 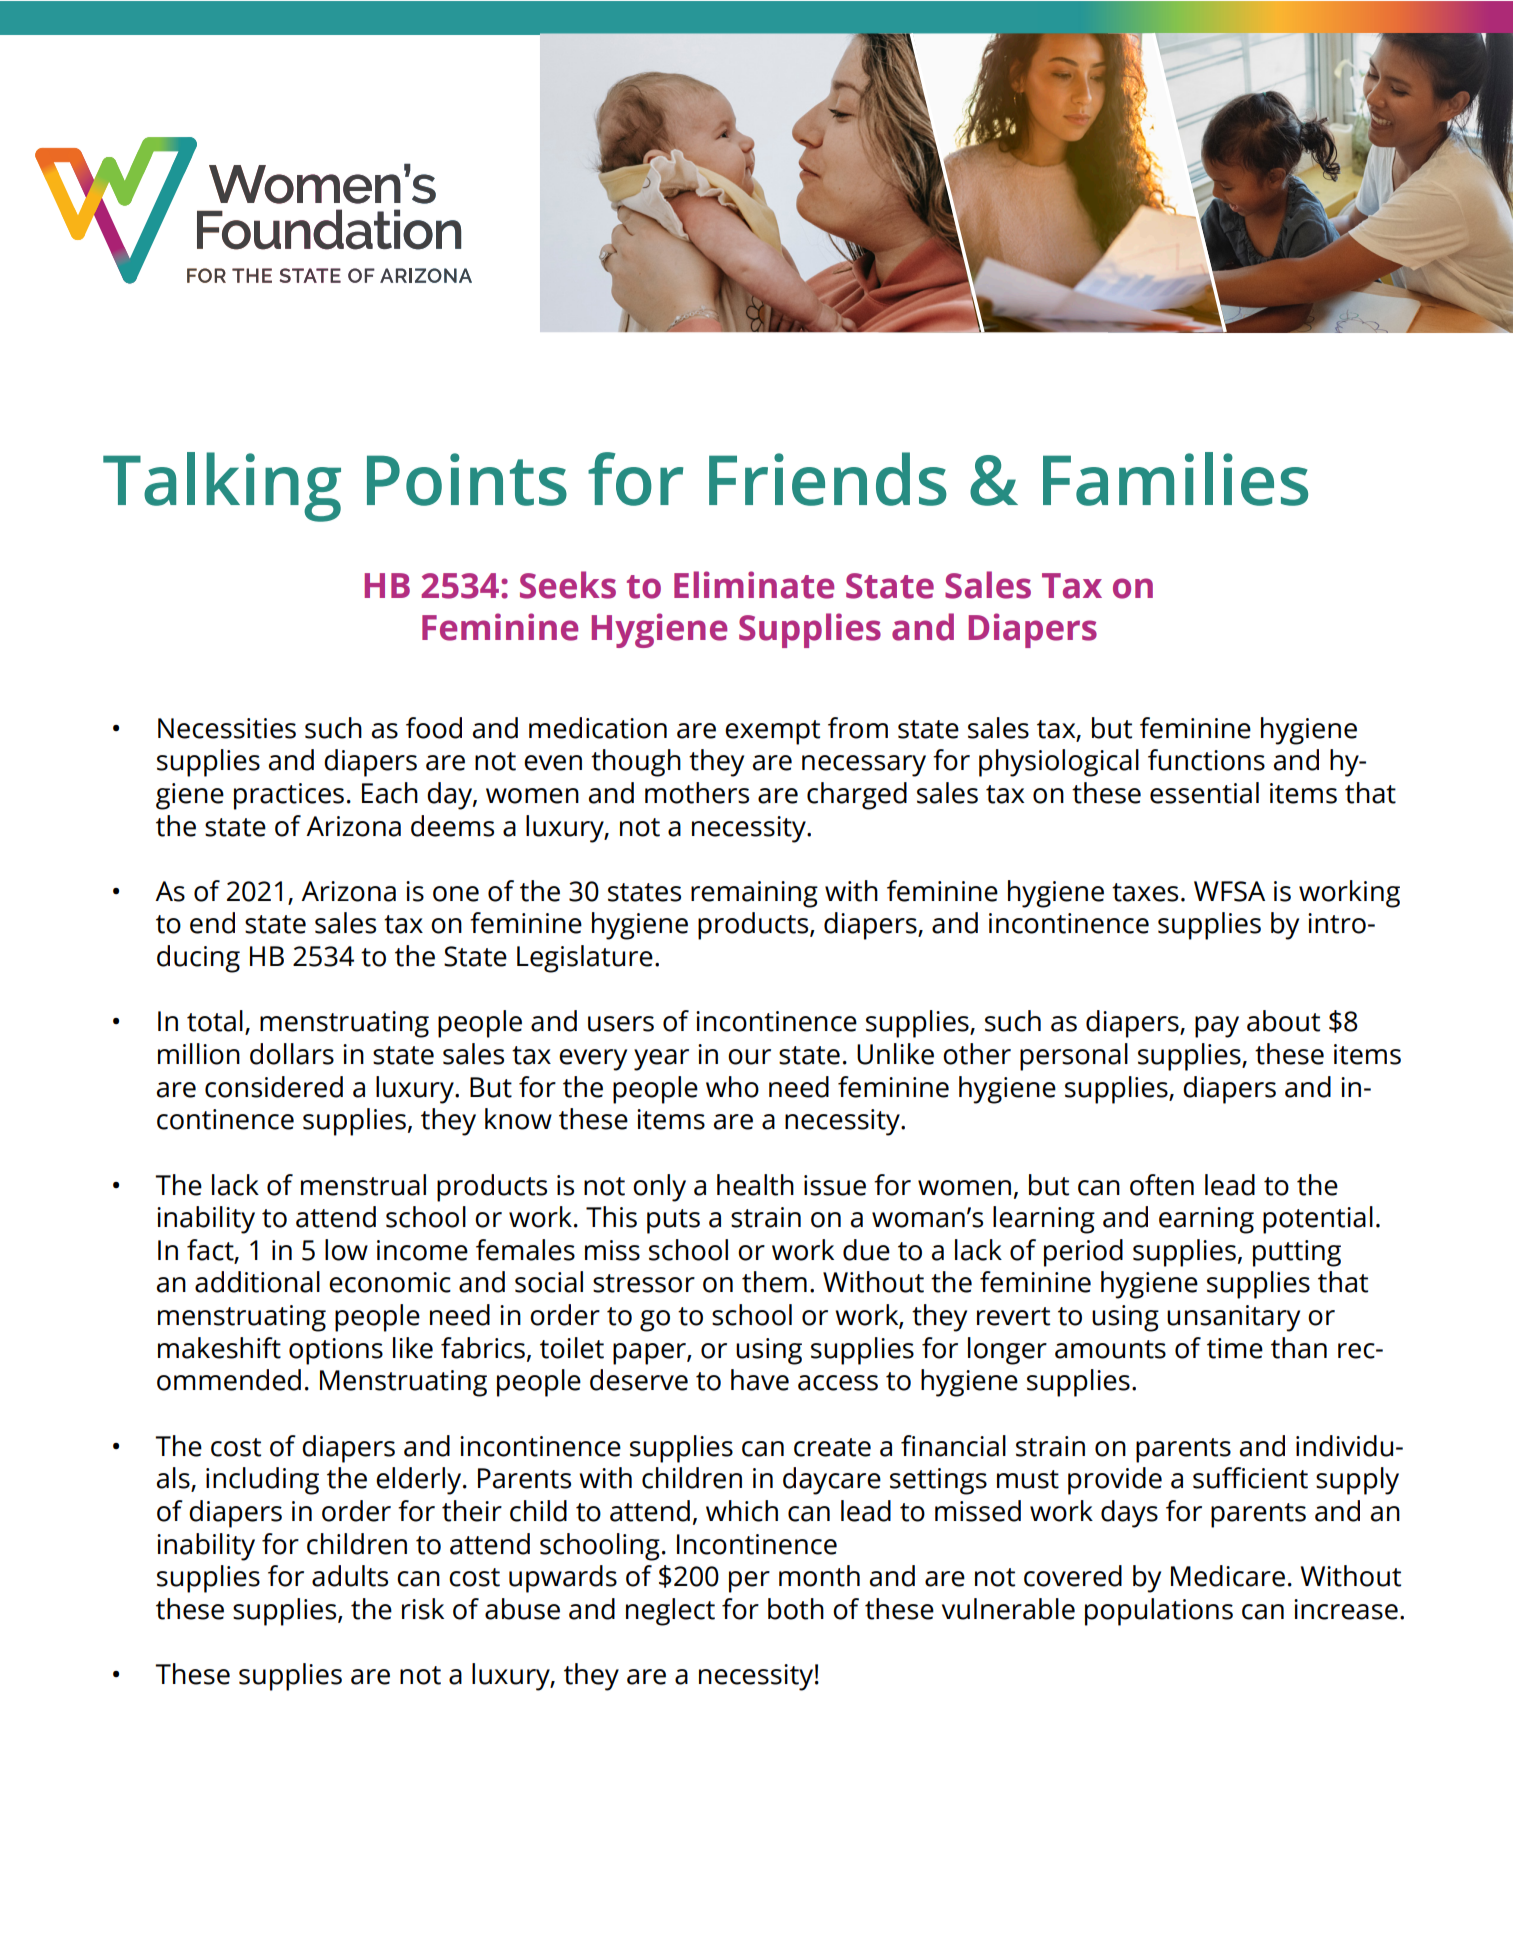 I want to click on Talking, so click(x=222, y=487).
